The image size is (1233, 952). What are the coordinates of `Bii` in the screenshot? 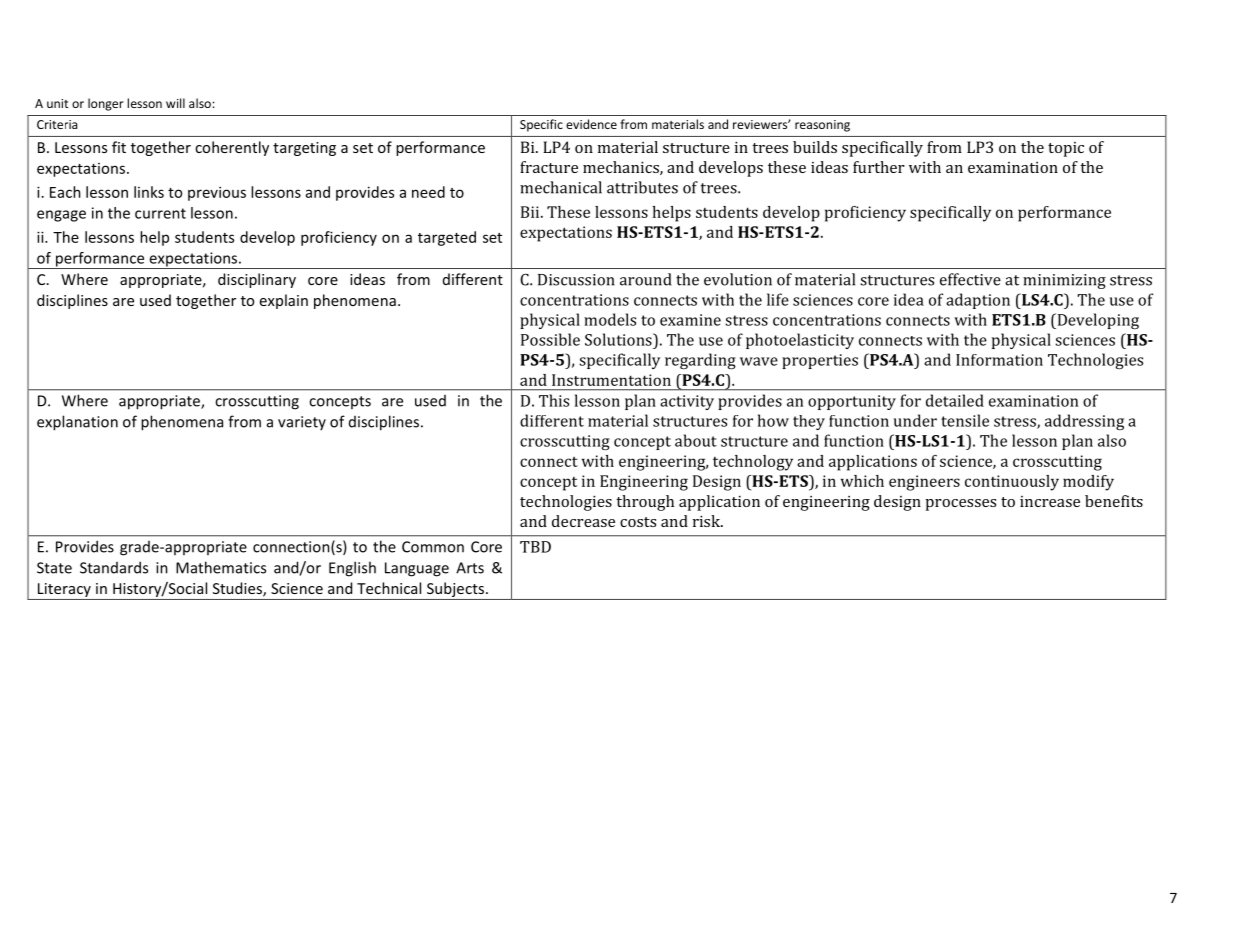 It's located at (531, 212).
